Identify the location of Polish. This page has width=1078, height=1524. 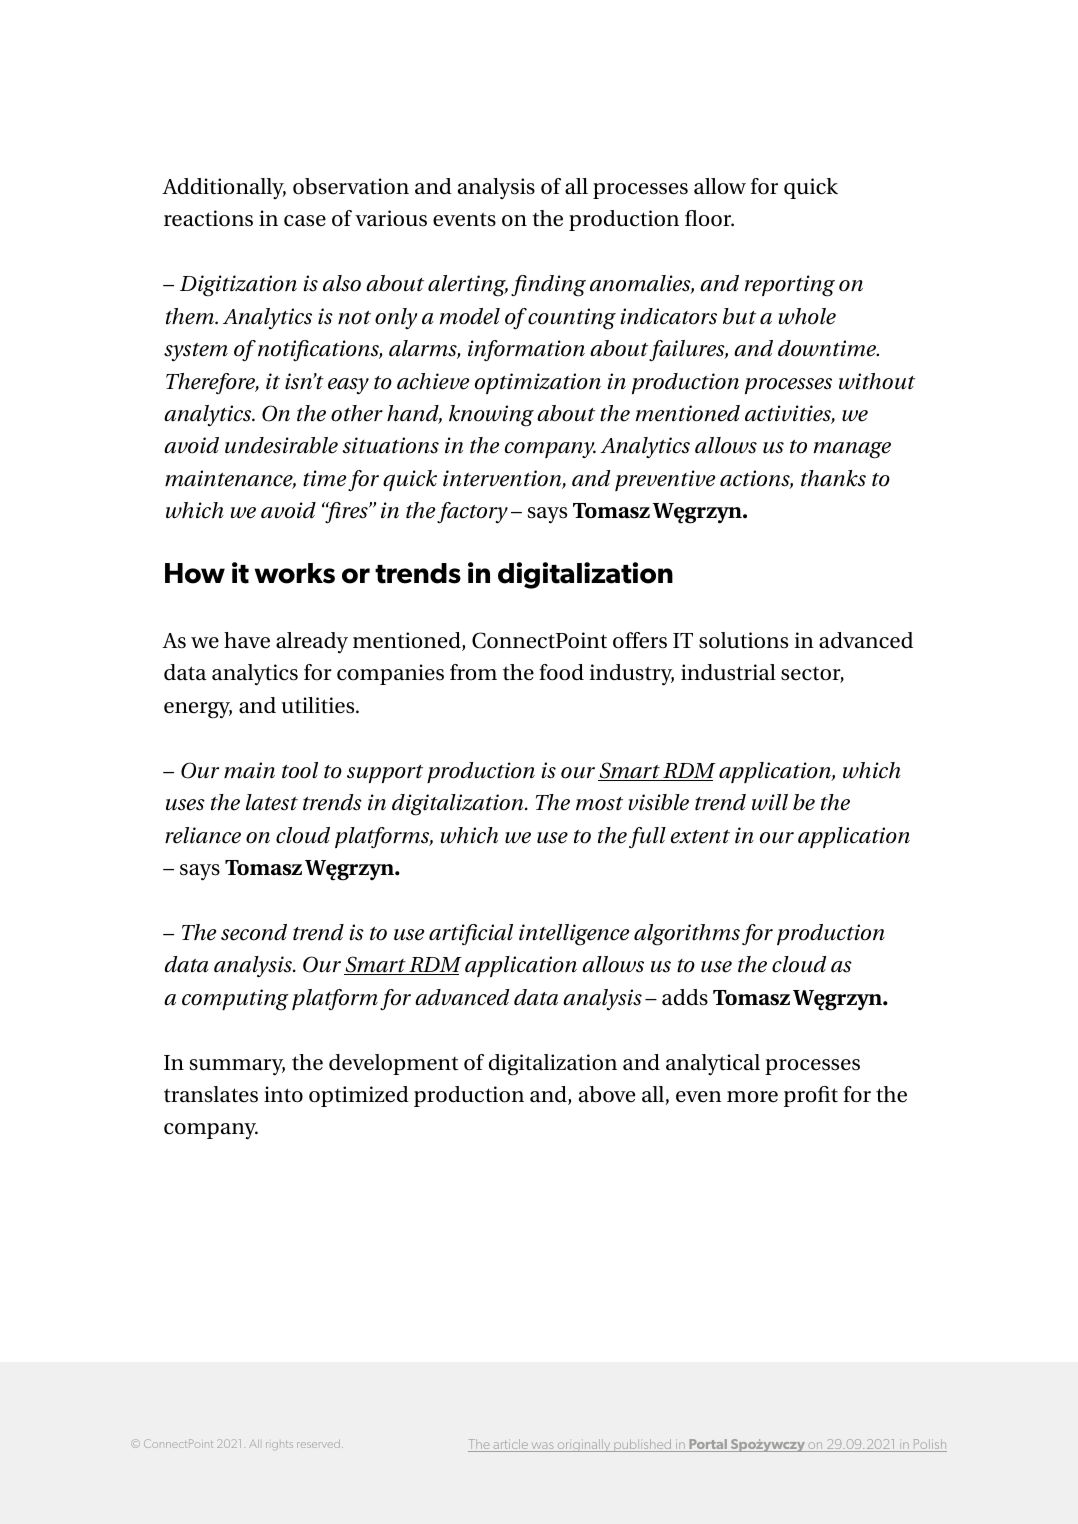
(929, 1445).
